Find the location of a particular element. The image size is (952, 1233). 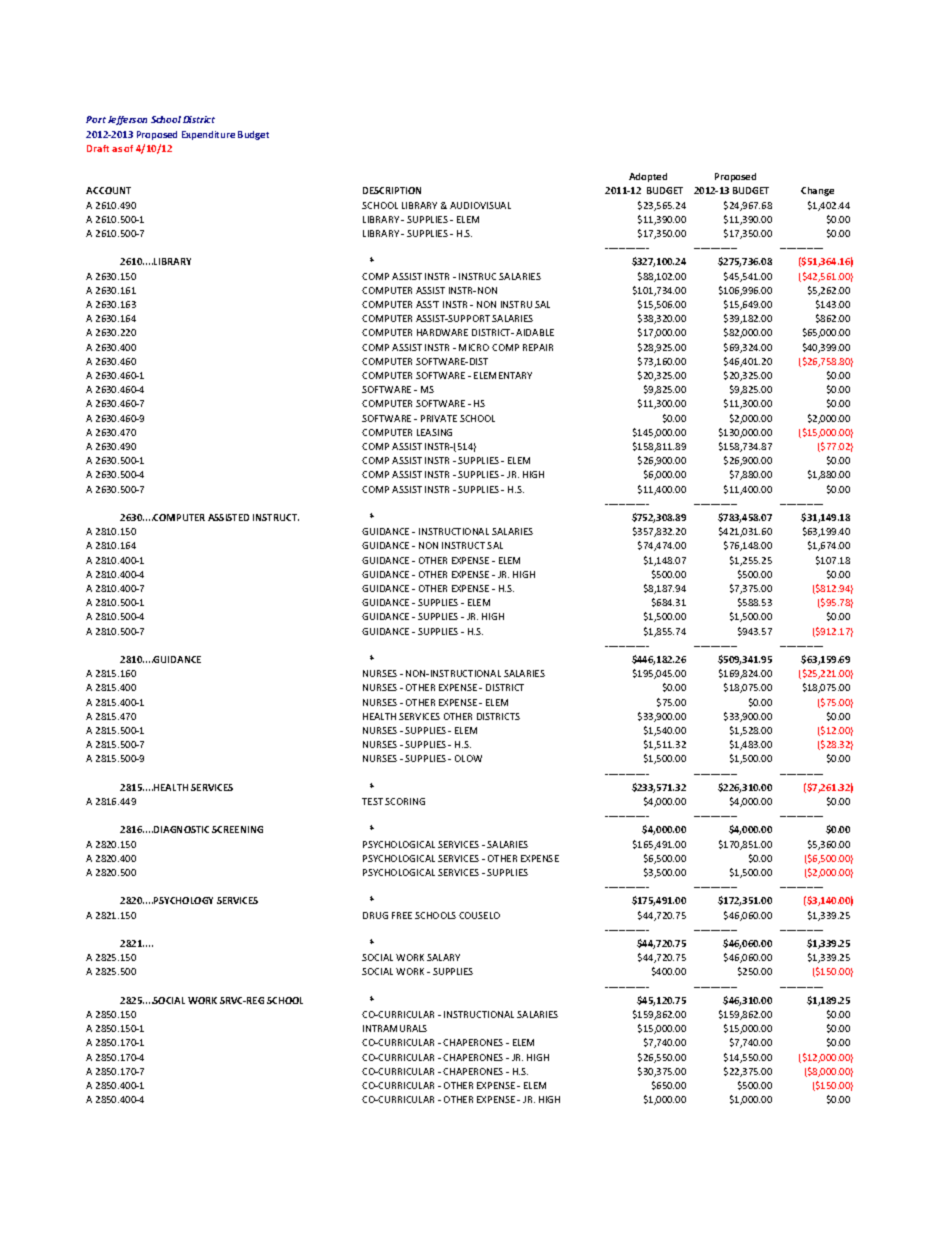

FREE is located at coordinates (402, 915).
